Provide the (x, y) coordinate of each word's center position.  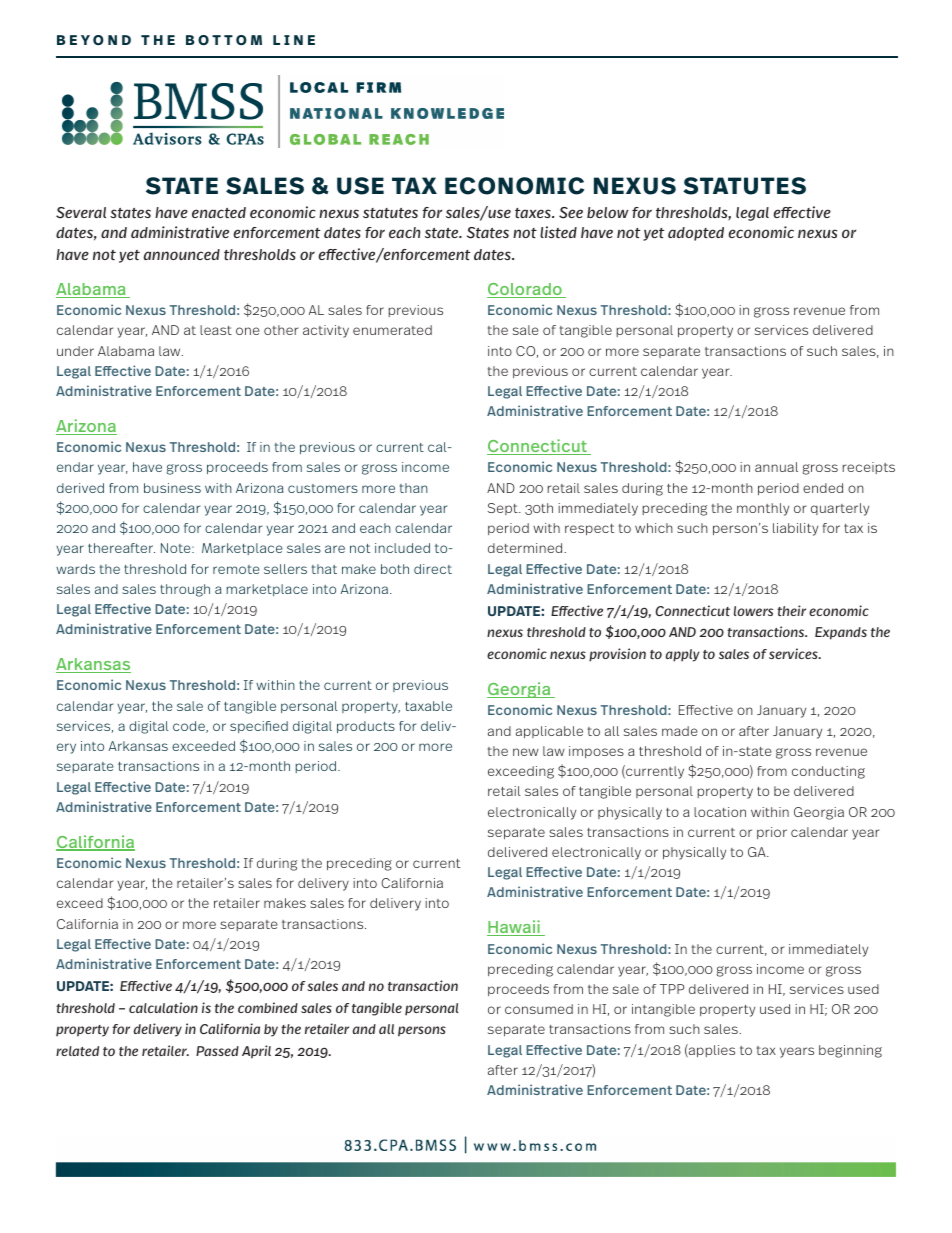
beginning (850, 1051)
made (680, 731)
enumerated (392, 330)
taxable (428, 706)
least (216, 330)
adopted (696, 234)
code (190, 727)
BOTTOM (224, 40)
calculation (163, 1007)
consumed (539, 1009)
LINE (294, 40)
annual (776, 467)
